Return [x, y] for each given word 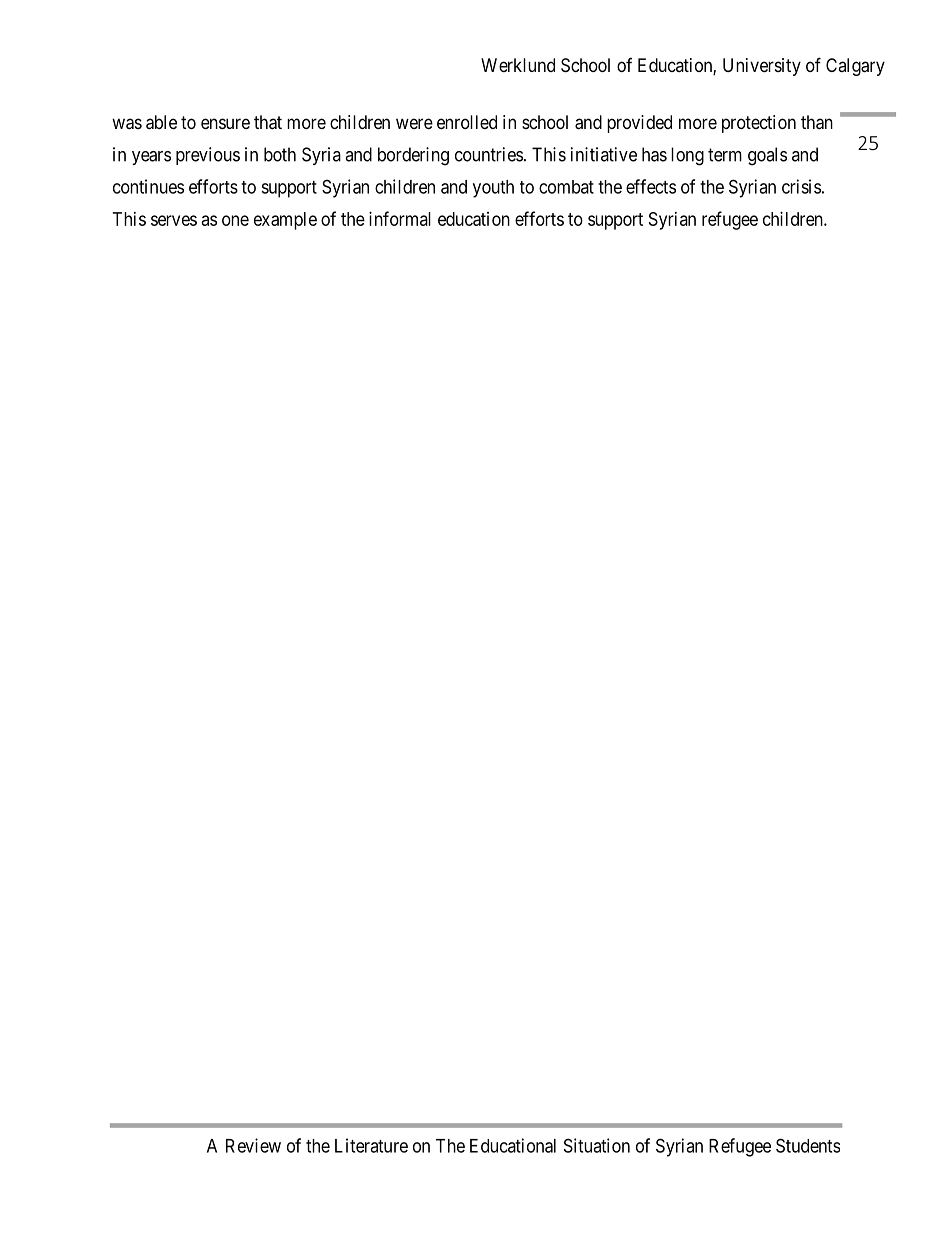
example [285, 221]
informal [400, 218]
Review [253, 1145]
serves [174, 220]
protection [759, 124]
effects [651, 186]
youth [493, 189]
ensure [225, 123]
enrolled [467, 122]
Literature [371, 1145]
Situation [597, 1145]
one [235, 220]
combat [566, 187]
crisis [801, 186]
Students [808, 1145]
